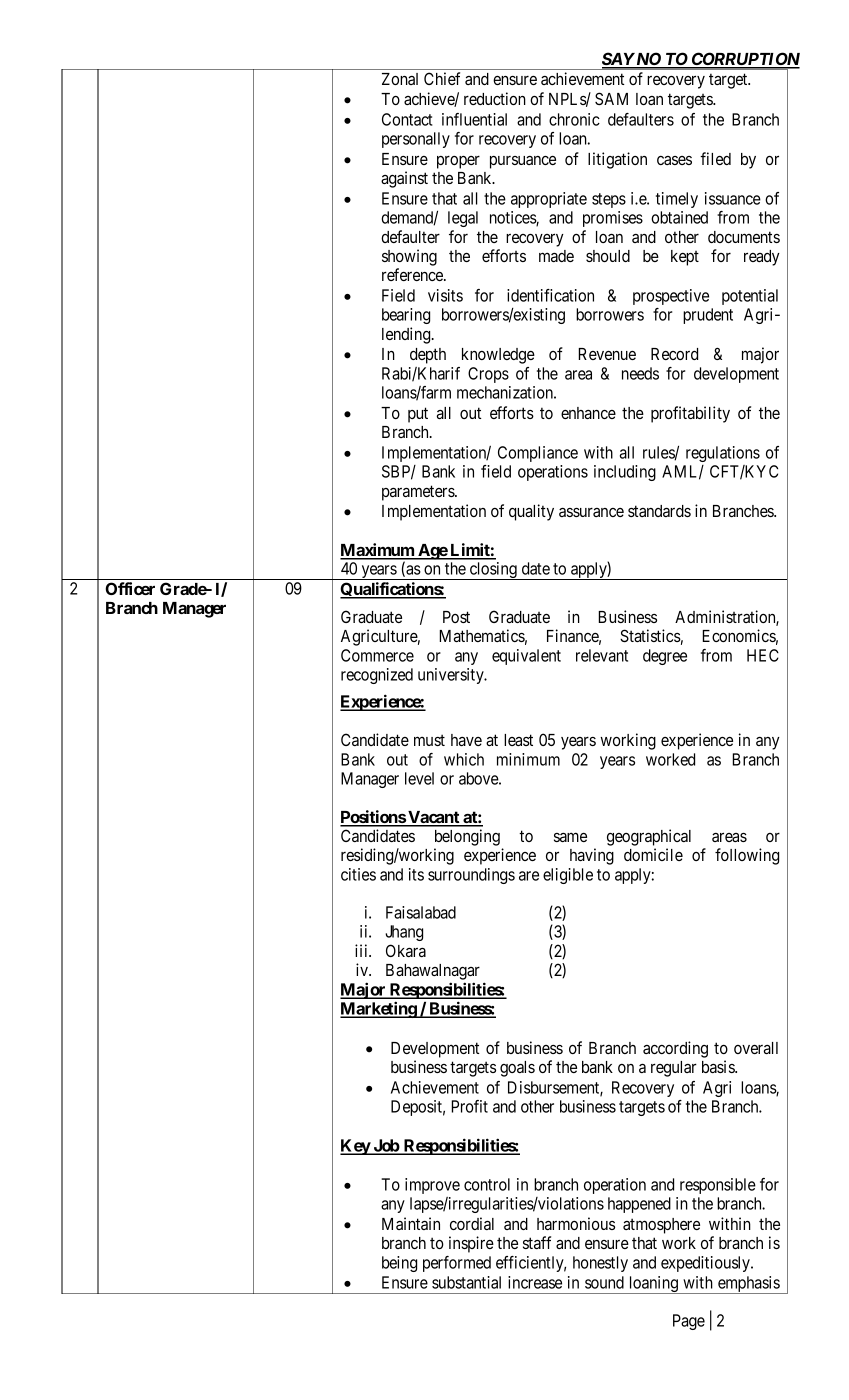  Describe the element at coordinates (452, 676) in the screenshot. I see `university` at that location.
